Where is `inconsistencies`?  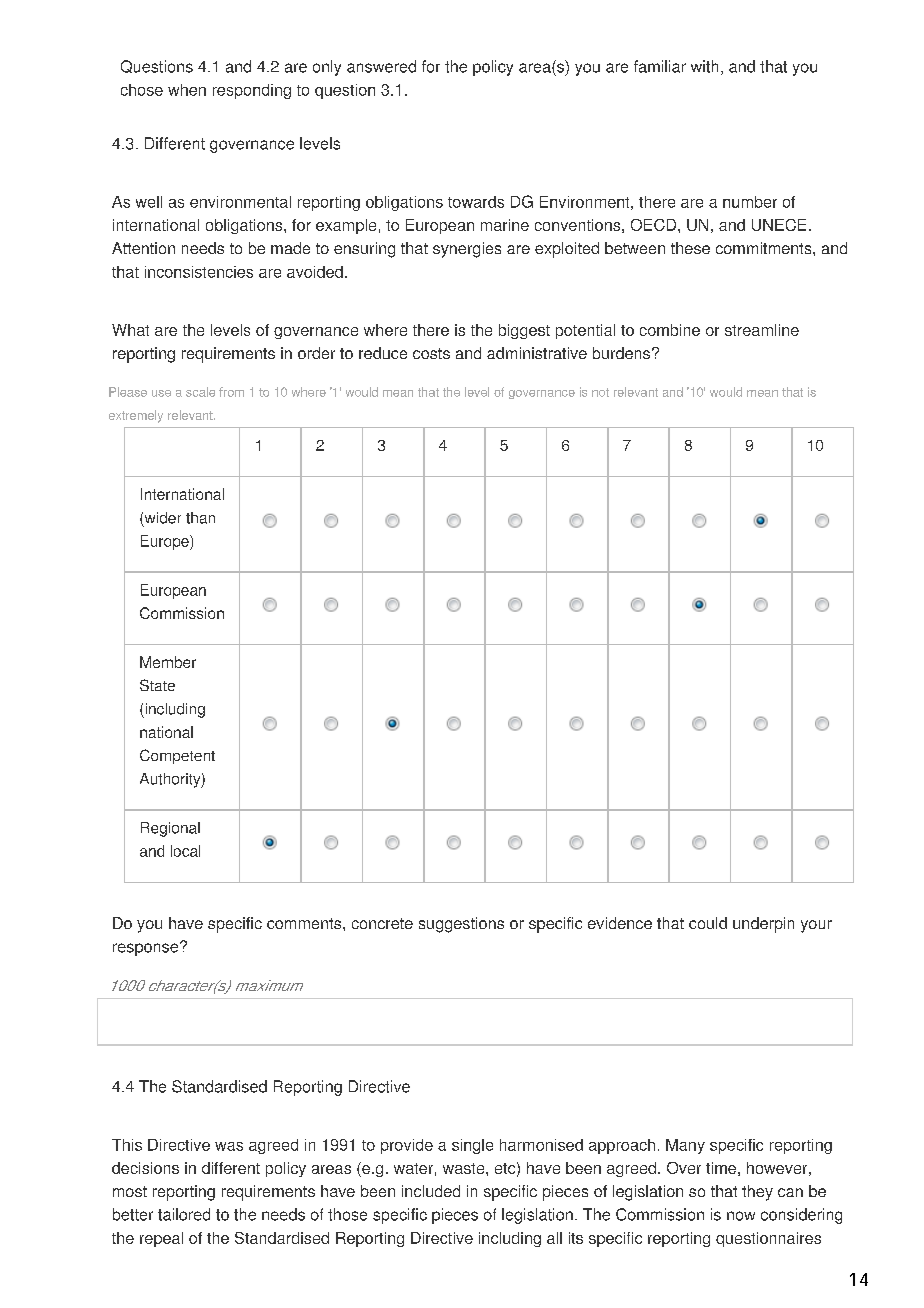 inconsistencies is located at coordinates (199, 272).
